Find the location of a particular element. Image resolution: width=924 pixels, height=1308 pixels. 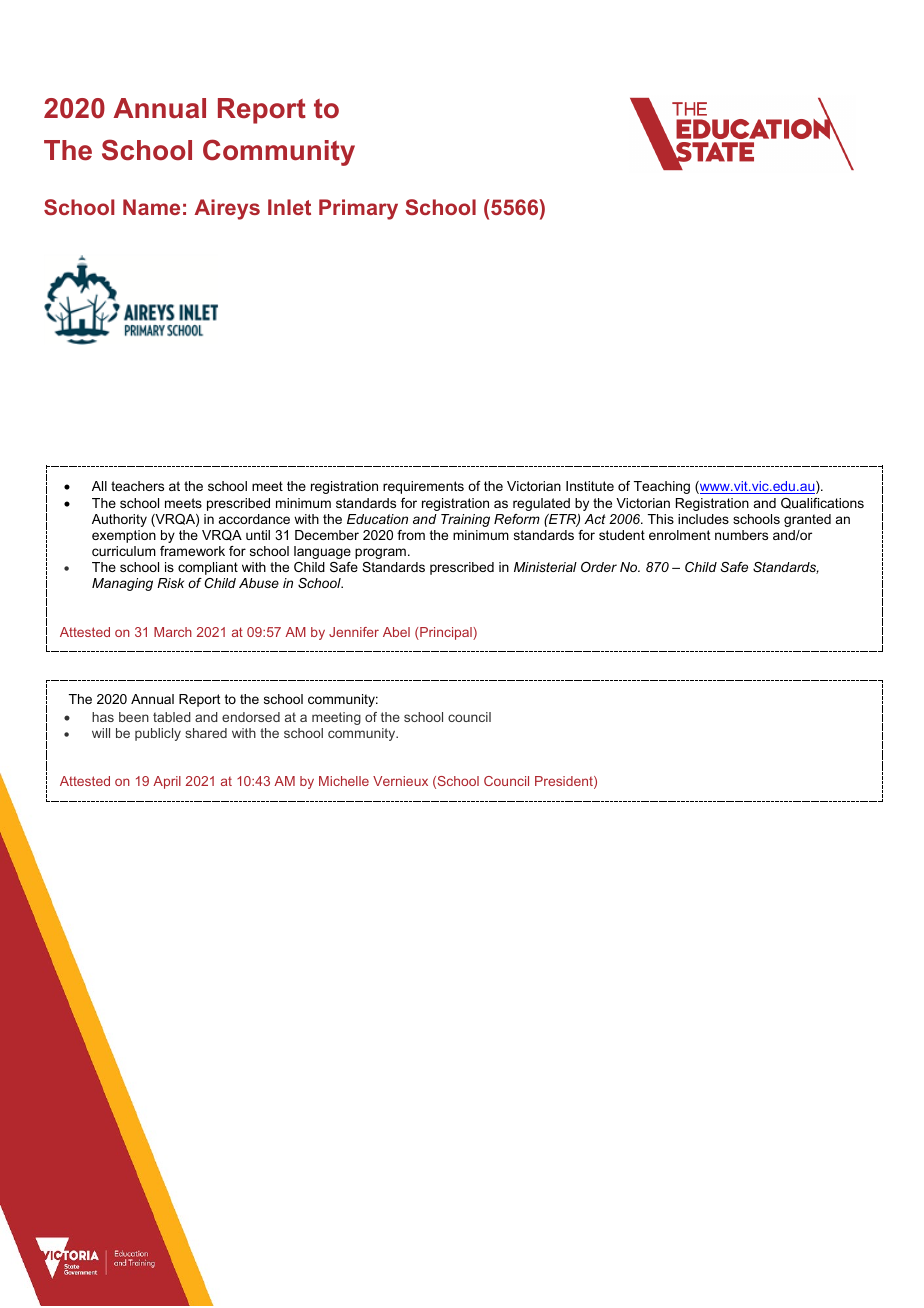

Inlet is located at coordinates (289, 207).
